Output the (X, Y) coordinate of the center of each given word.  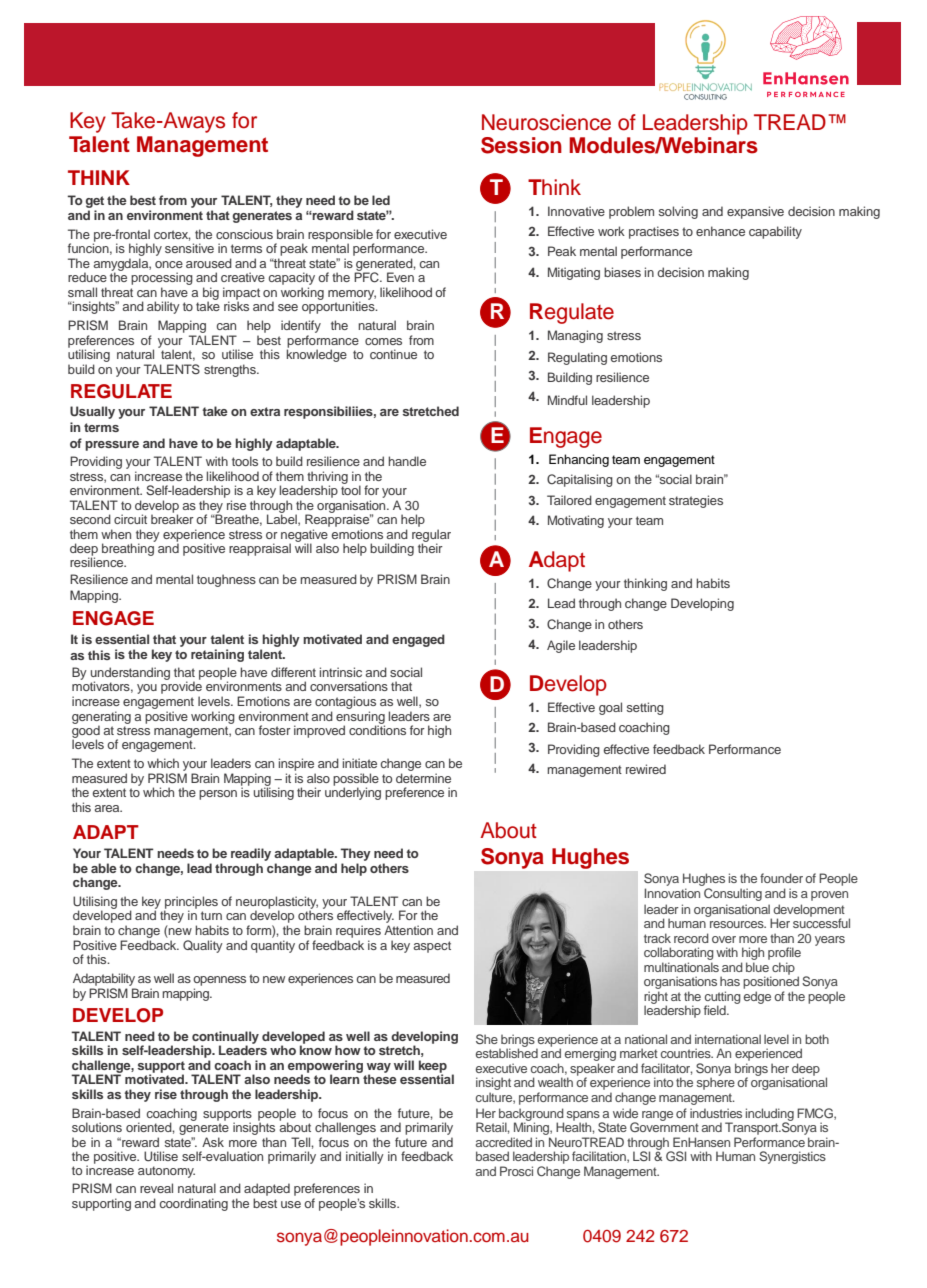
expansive (755, 212)
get (94, 203)
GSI (676, 1156)
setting (645, 708)
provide (181, 689)
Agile (561, 646)
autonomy (166, 1172)
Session (521, 145)
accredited (504, 1142)
